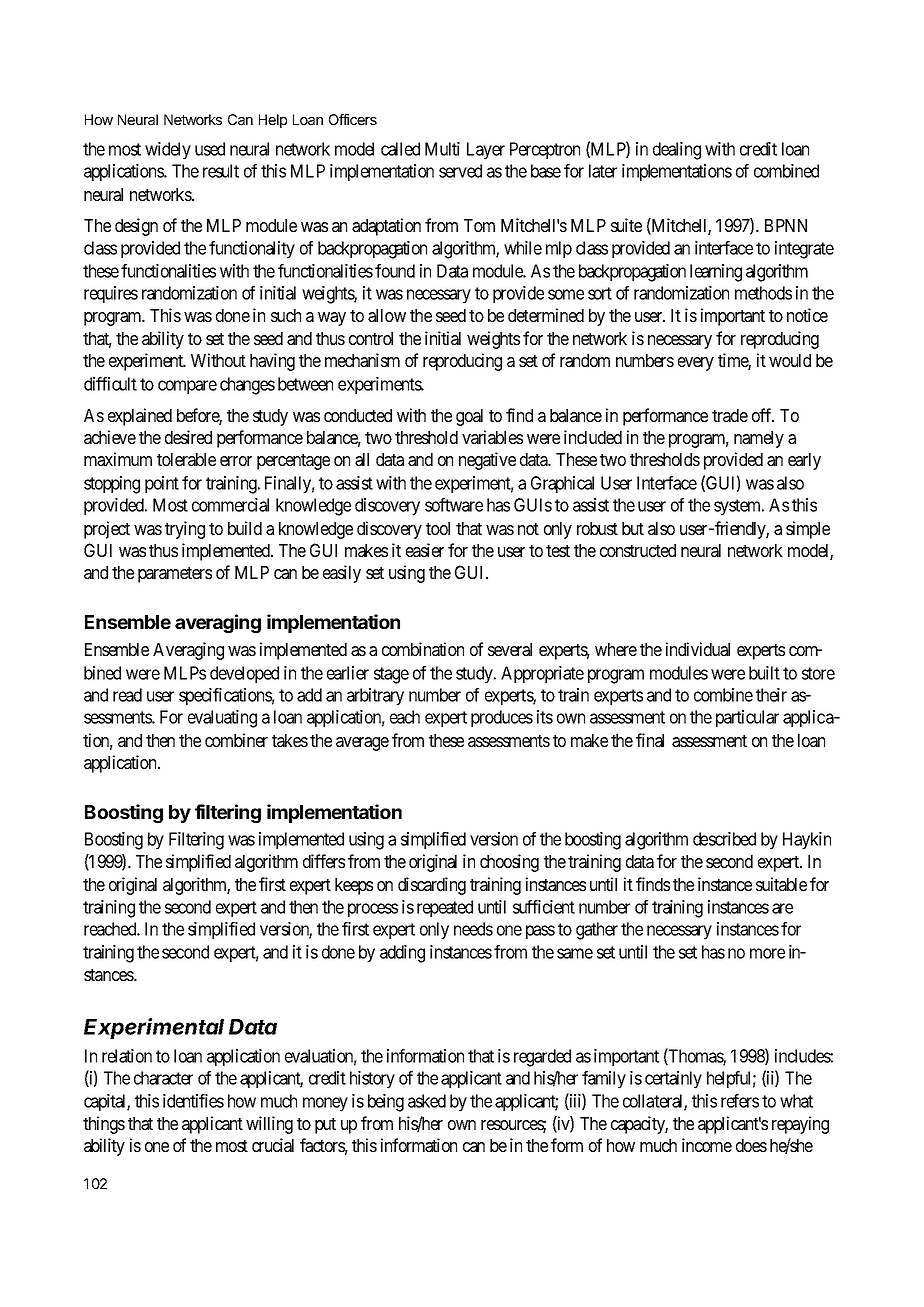 The width and height of the screenshot is (924, 1307). I want to click on used, so click(210, 149).
